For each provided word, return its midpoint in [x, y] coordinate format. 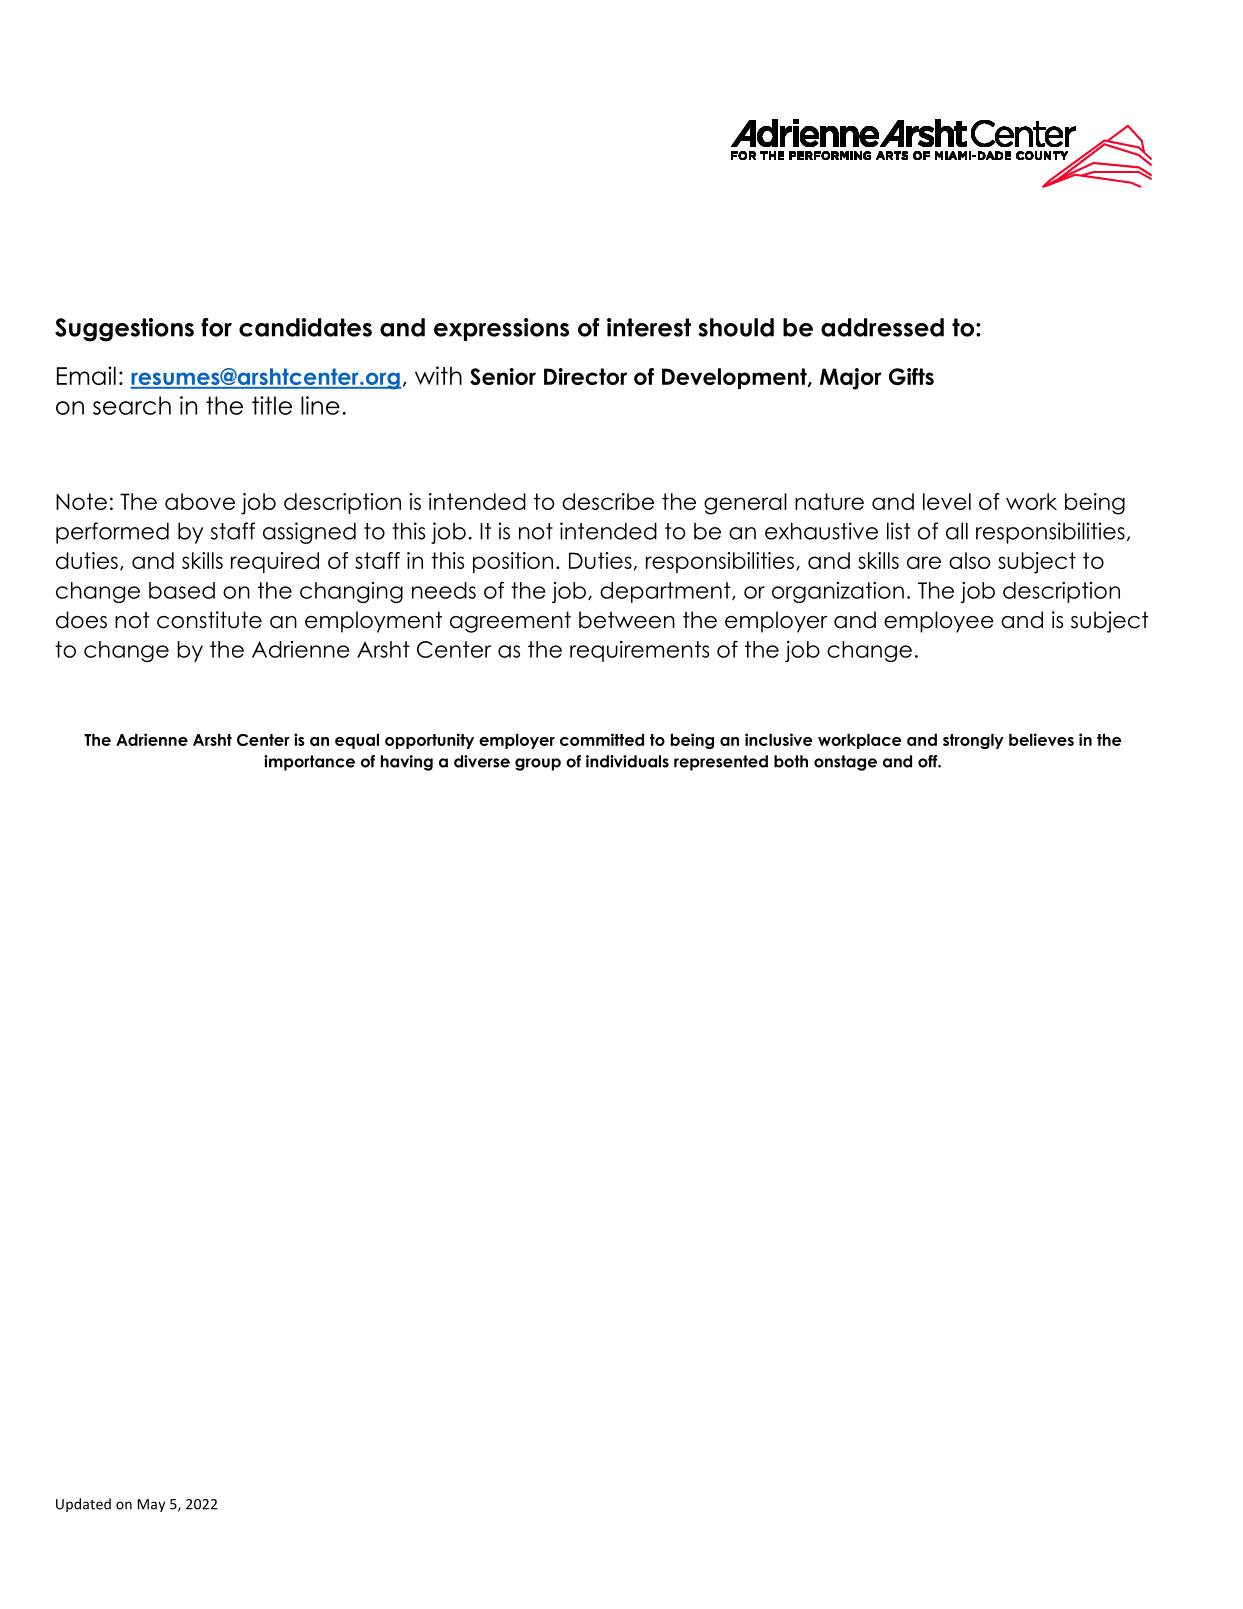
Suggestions [124, 330]
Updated [83, 1505]
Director [585, 376]
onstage [845, 763]
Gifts [911, 376]
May [151, 1505]
